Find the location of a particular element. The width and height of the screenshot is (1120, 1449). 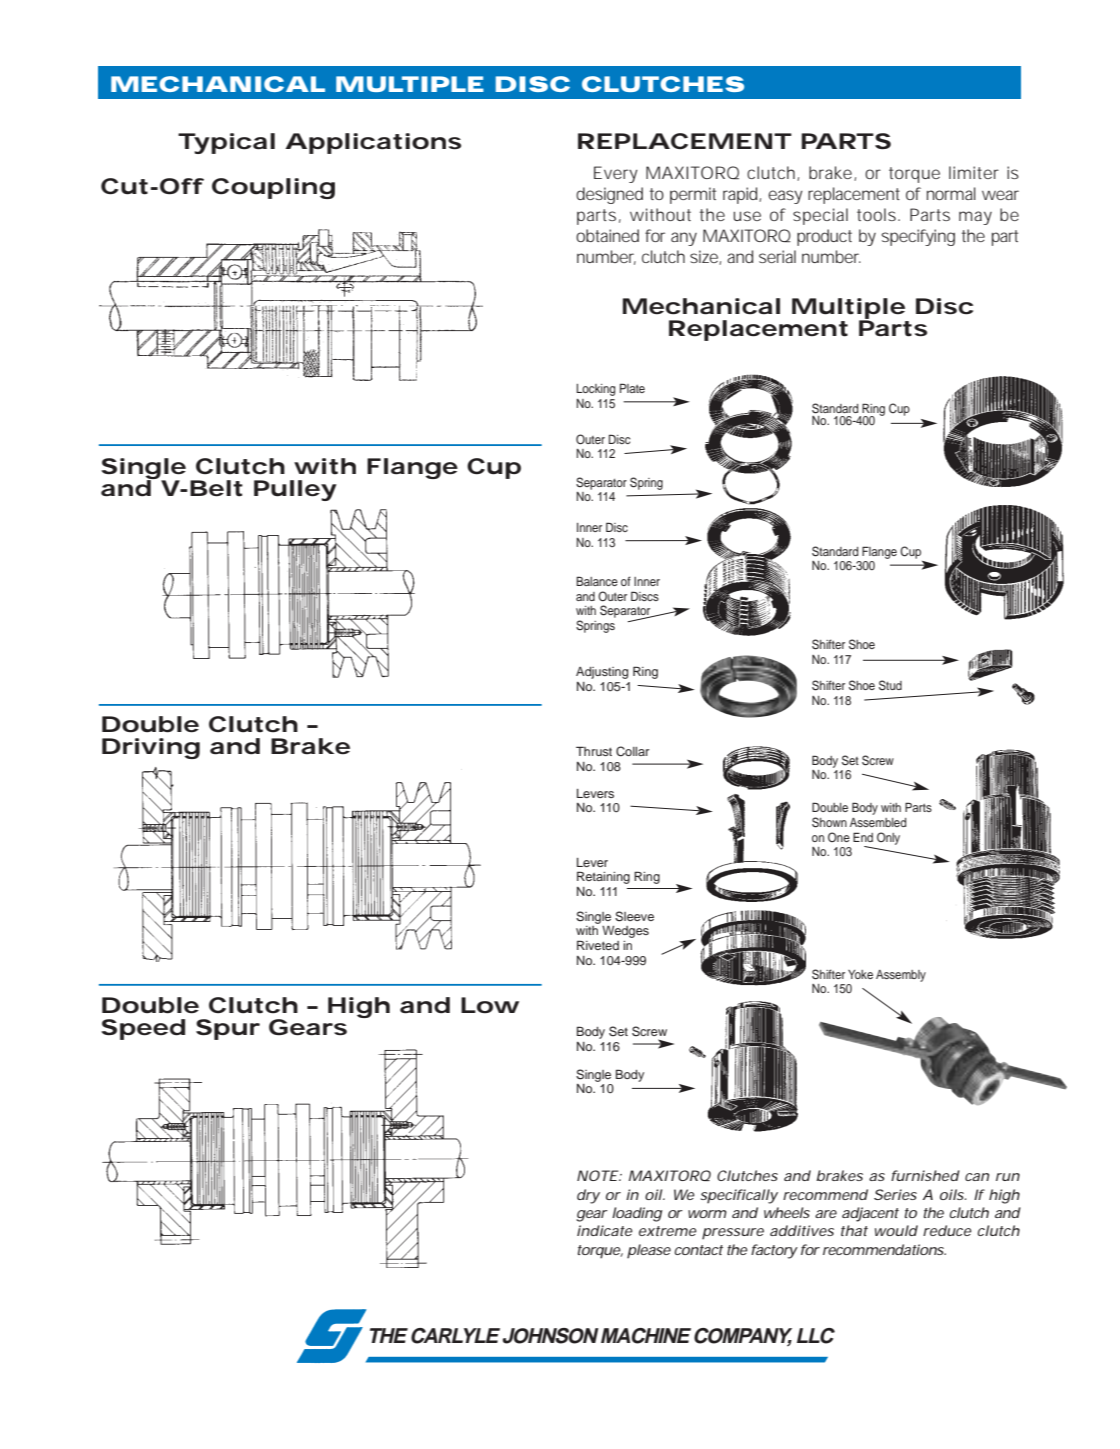

designed is located at coordinates (609, 195).
